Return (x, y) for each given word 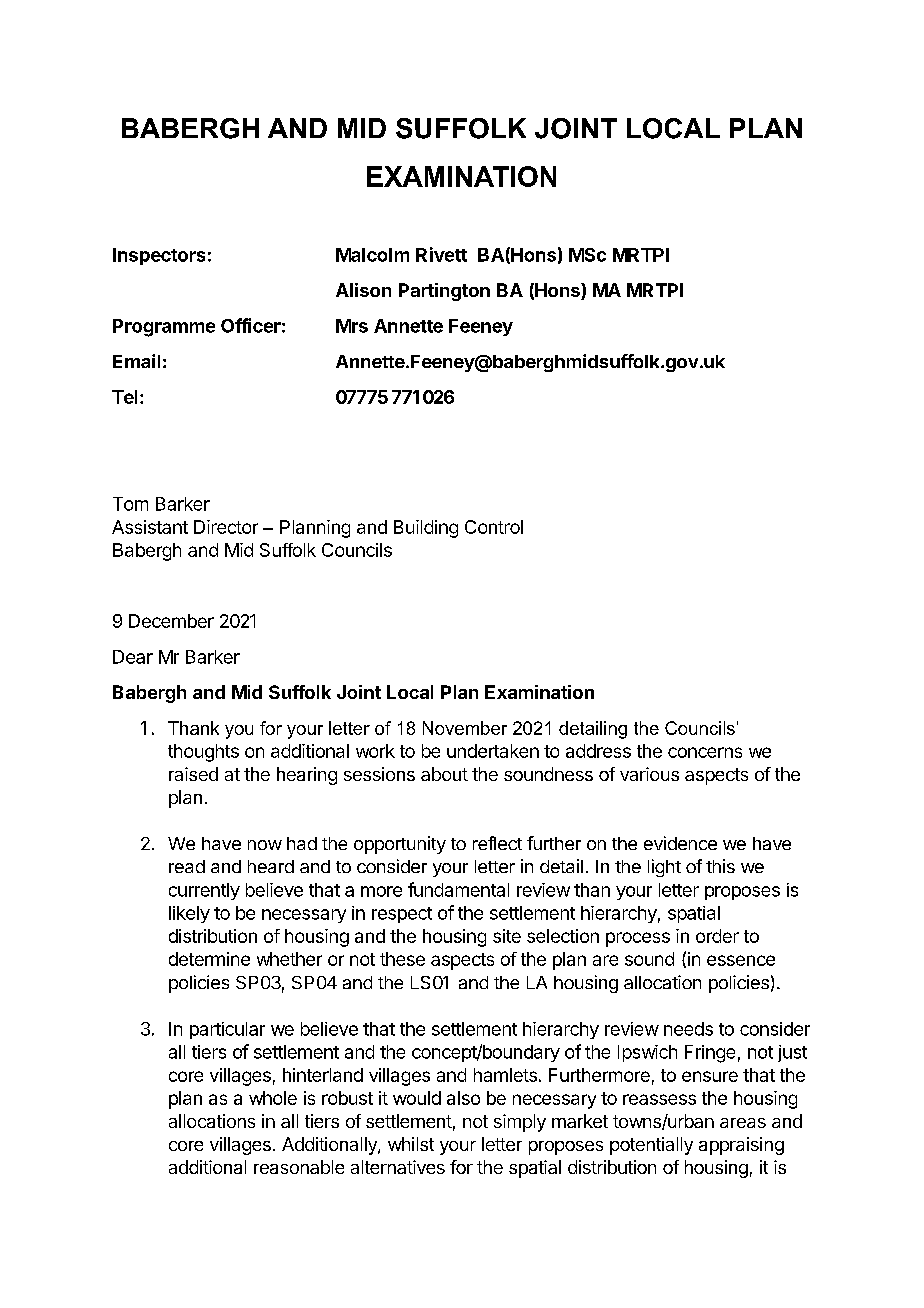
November (465, 728)
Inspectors (159, 256)
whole (273, 1098)
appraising (741, 1146)
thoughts (203, 753)
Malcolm (372, 255)
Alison (363, 290)
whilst (411, 1144)
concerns (705, 752)
